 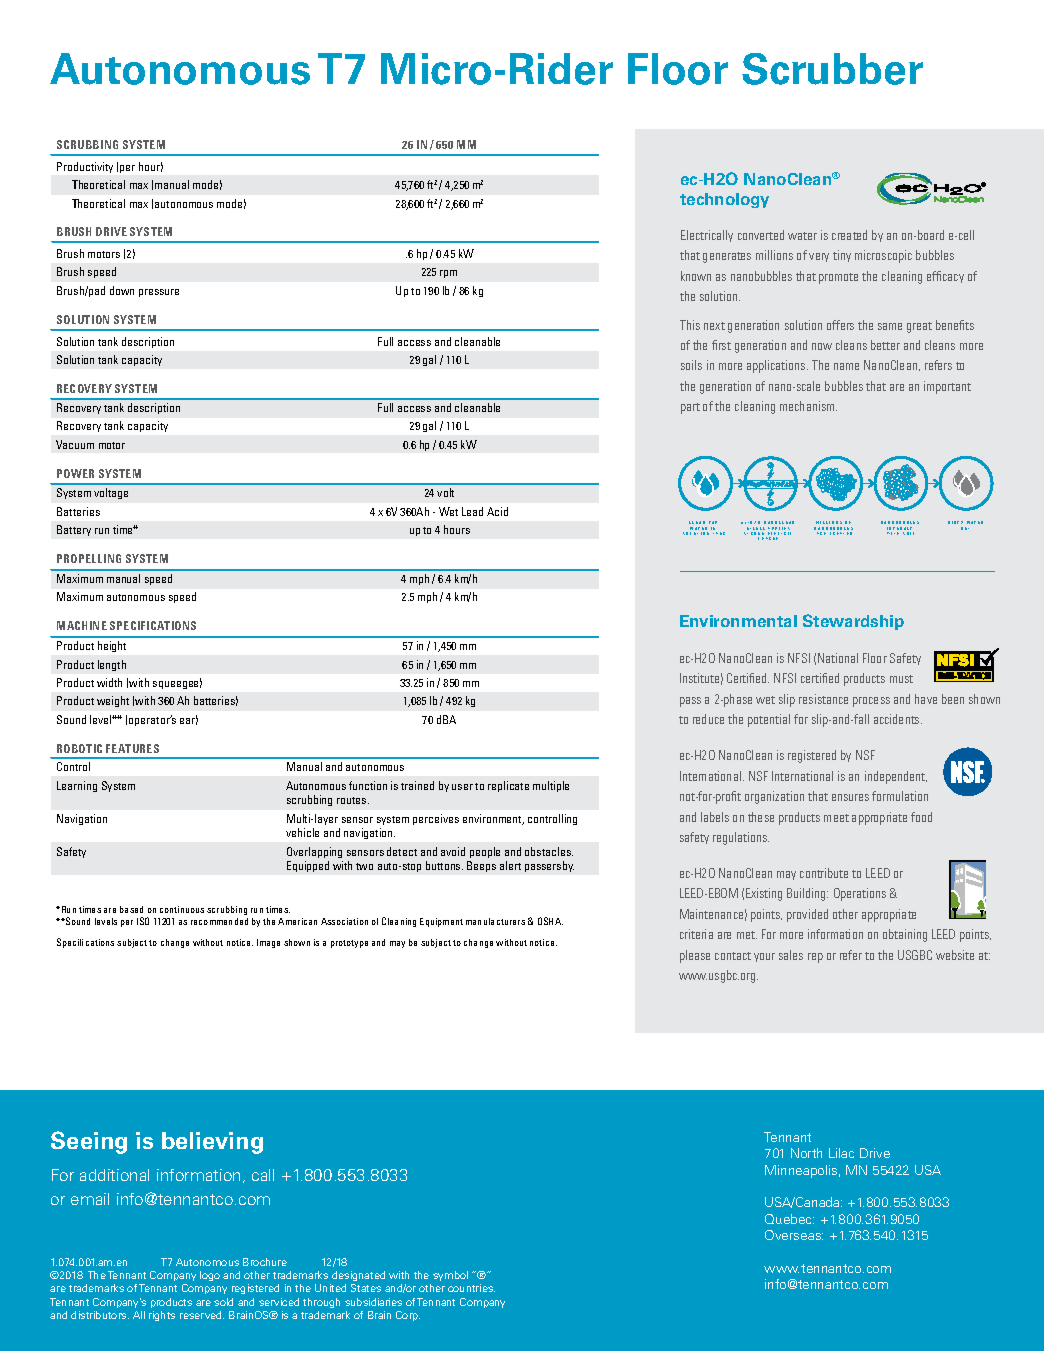 What do you see at coordinates (508, 786) in the screenshot?
I see `replicate` at bounding box center [508, 786].
